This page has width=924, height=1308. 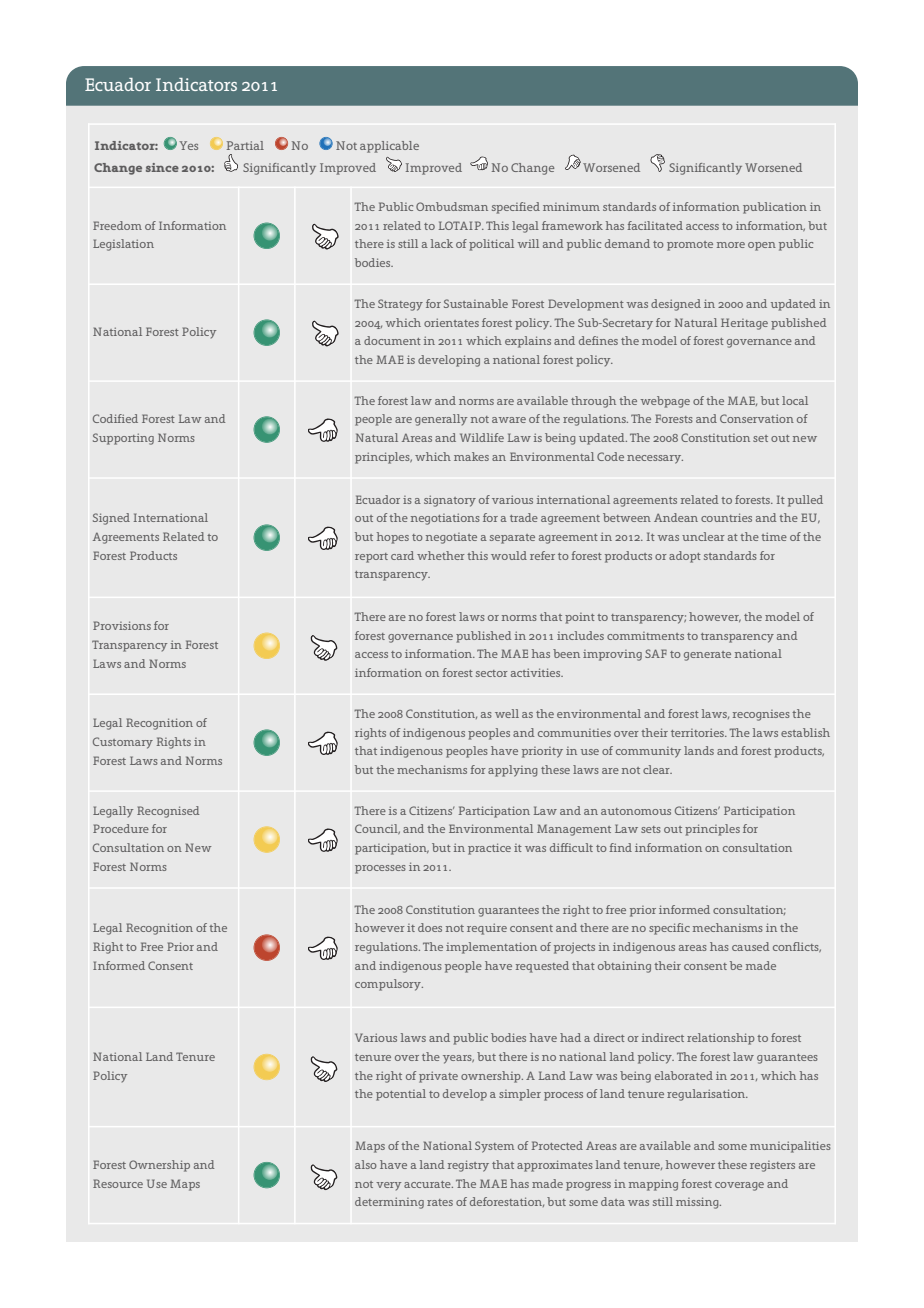 What do you see at coordinates (122, 625) in the page?
I see `Provisions` at bounding box center [122, 625].
